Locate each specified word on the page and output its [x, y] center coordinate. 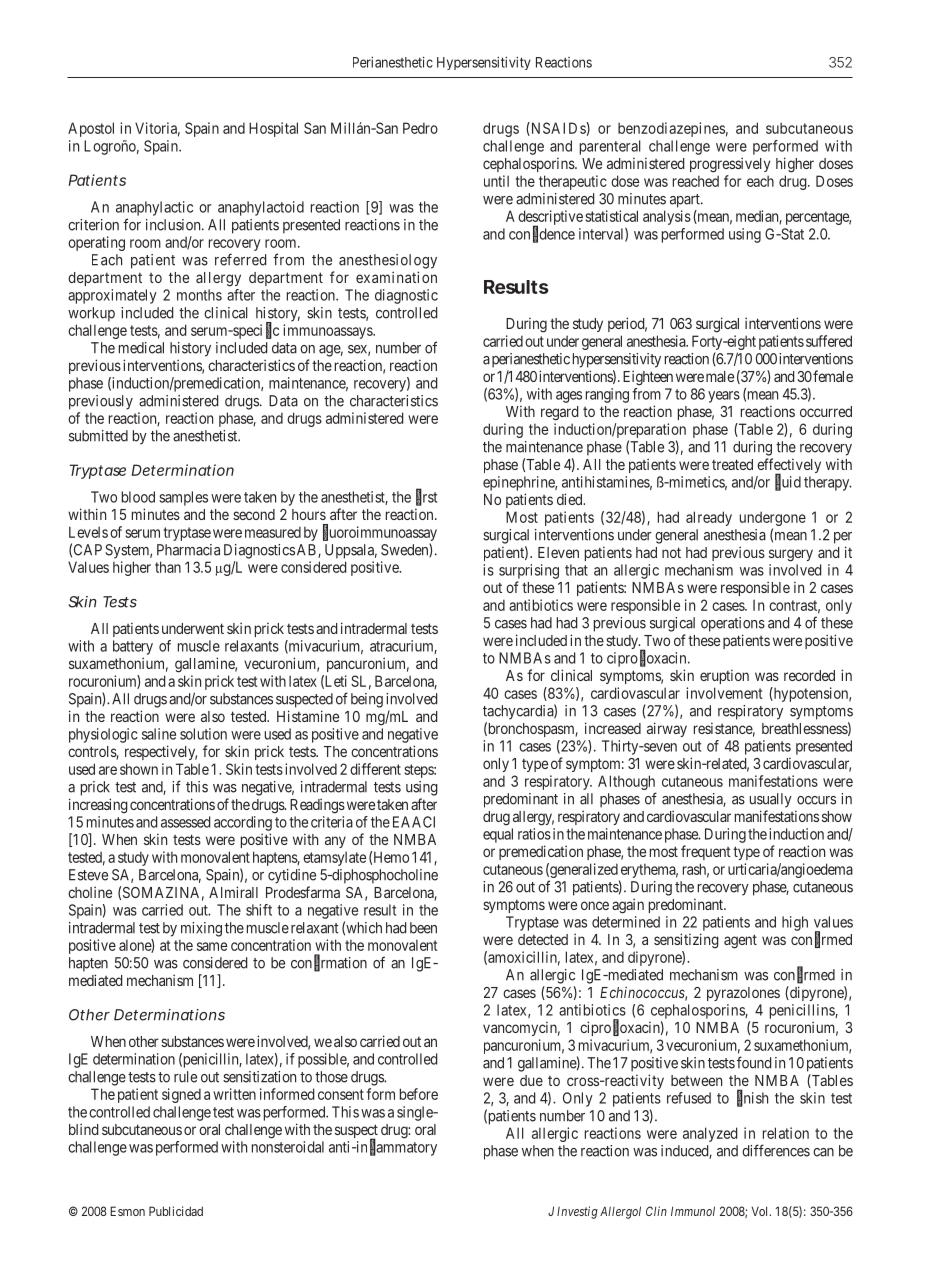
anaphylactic [154, 208]
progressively [730, 165]
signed [181, 1095]
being [367, 700]
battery [133, 647]
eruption [724, 676]
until [496, 181]
